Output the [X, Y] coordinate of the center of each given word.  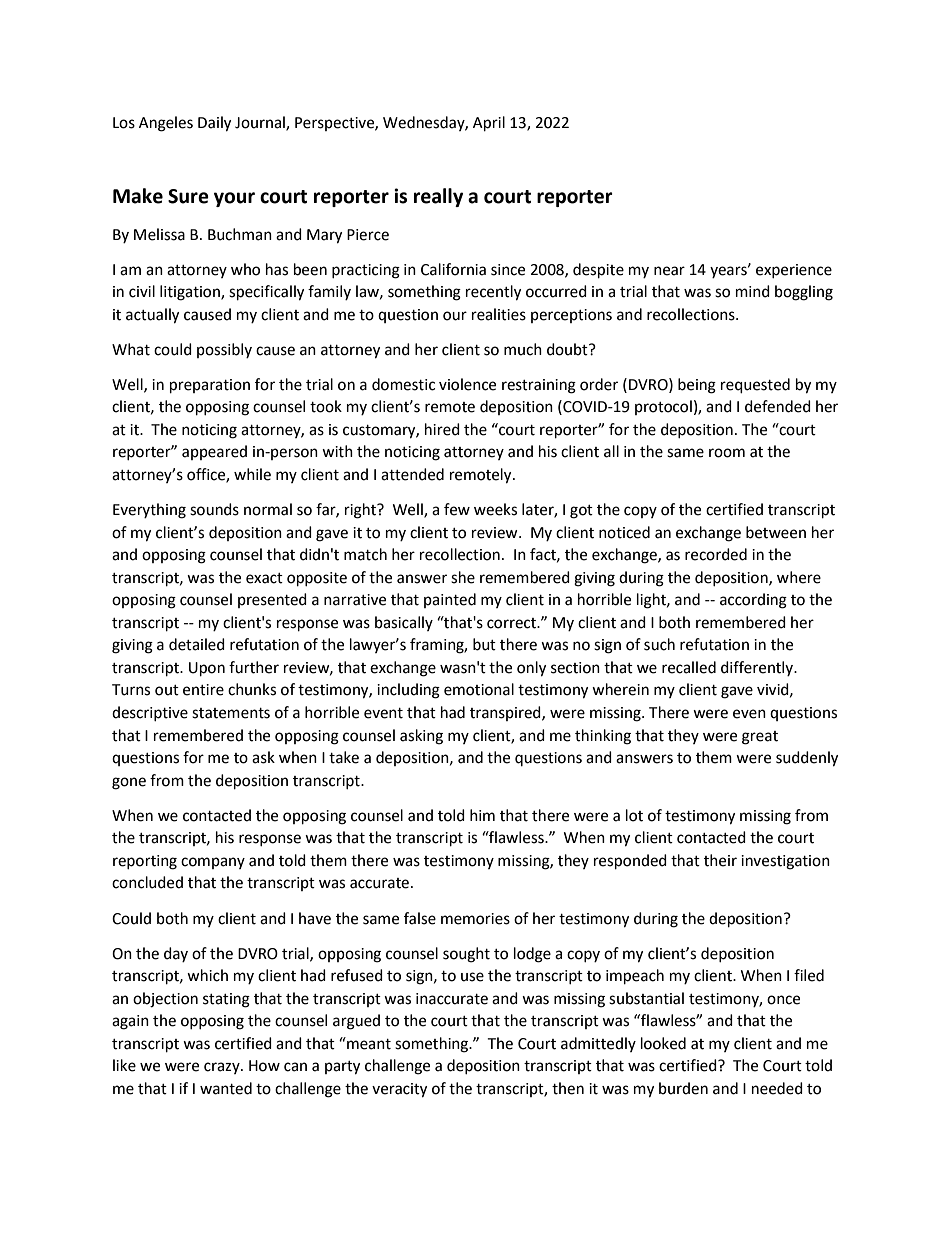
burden [683, 1088]
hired [442, 429]
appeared [214, 452]
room [727, 453]
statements [231, 713]
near [669, 271]
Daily [214, 124]
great [760, 738]
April [489, 124]
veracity [399, 1090]
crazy [223, 1068]
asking [421, 737]
